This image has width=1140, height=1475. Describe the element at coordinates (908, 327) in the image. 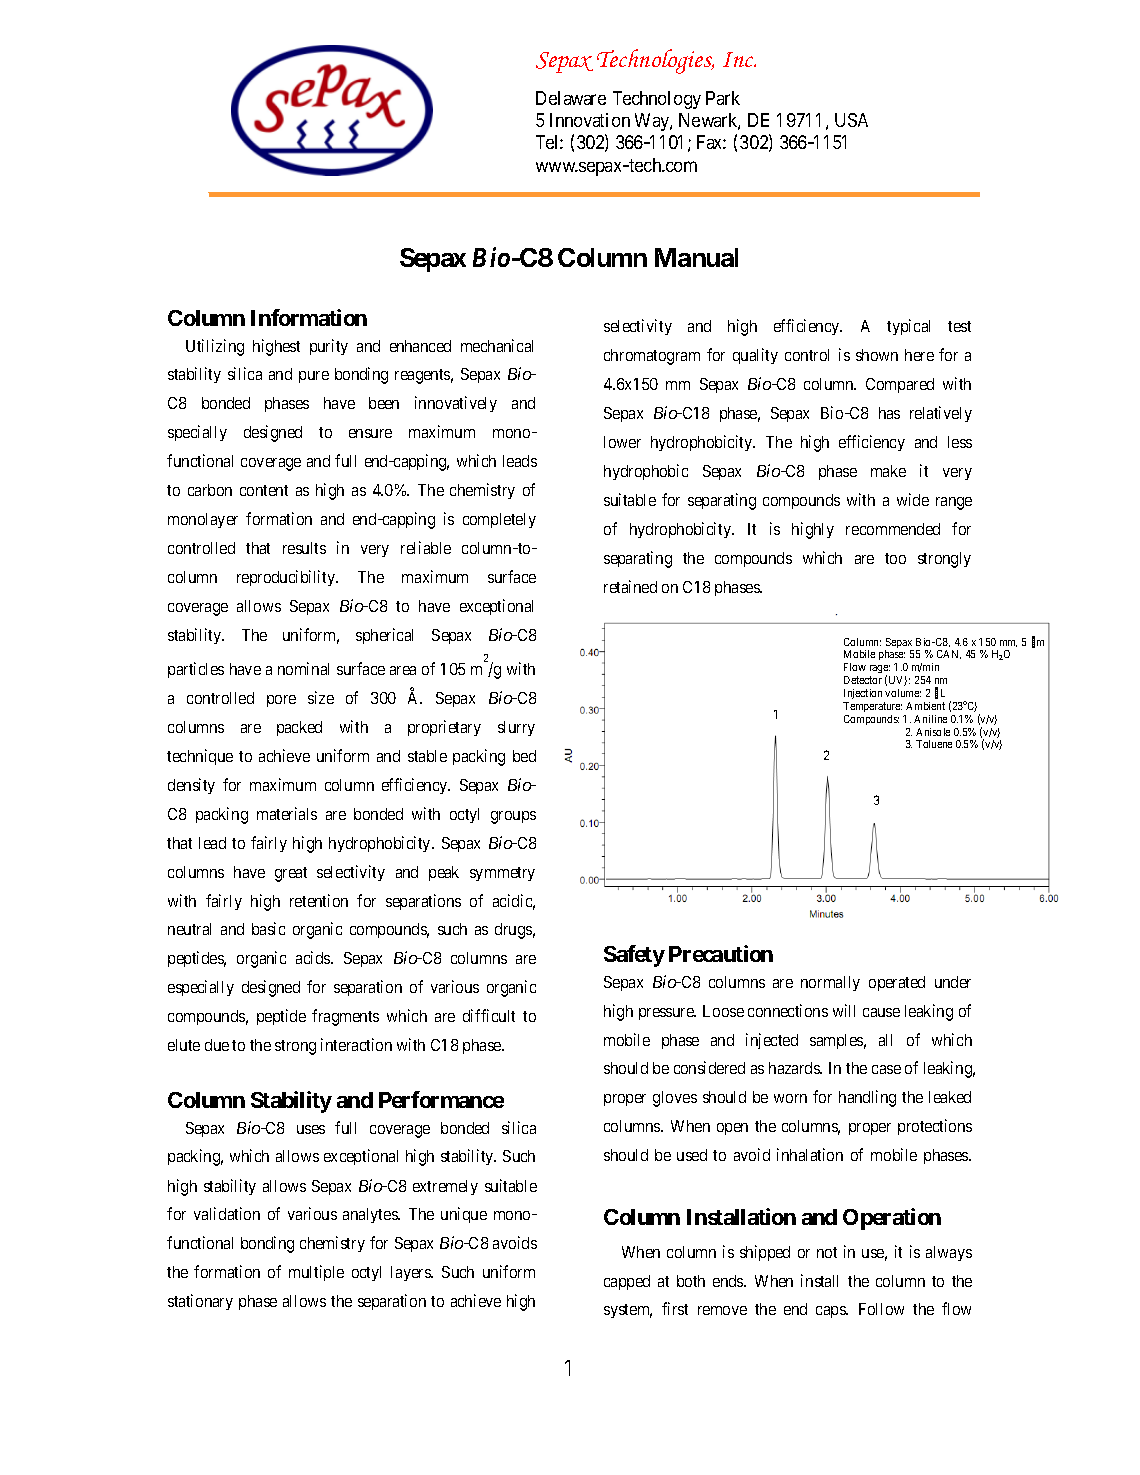

I see `typical` at that location.
